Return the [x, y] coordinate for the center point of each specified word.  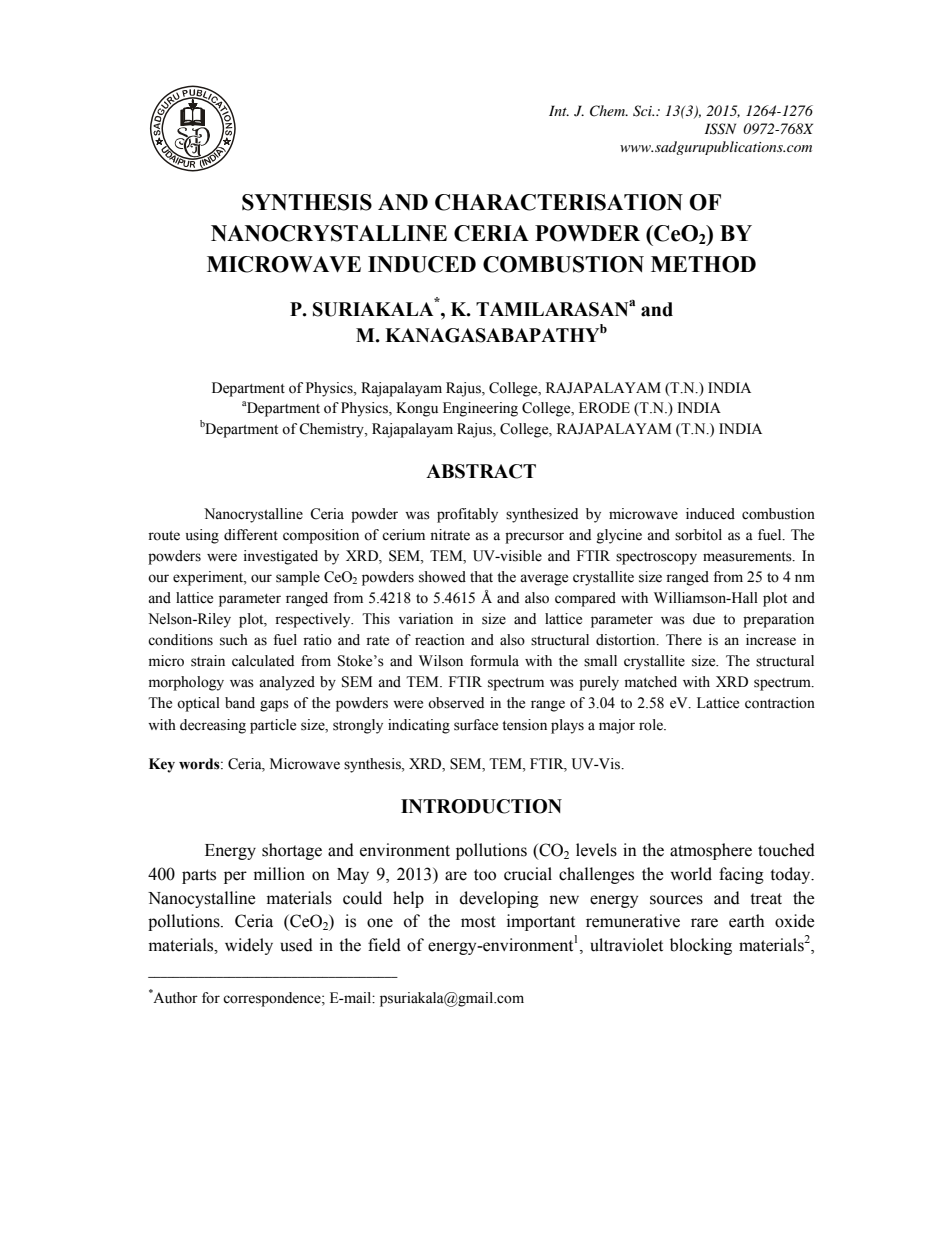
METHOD [703, 264]
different [251, 535]
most [478, 922]
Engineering [480, 409]
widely [249, 946]
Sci [643, 111]
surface [476, 725]
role [652, 725]
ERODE [604, 408]
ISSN [720, 129]
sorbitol [698, 535]
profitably [467, 515]
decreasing [213, 726]
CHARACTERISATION [559, 202]
